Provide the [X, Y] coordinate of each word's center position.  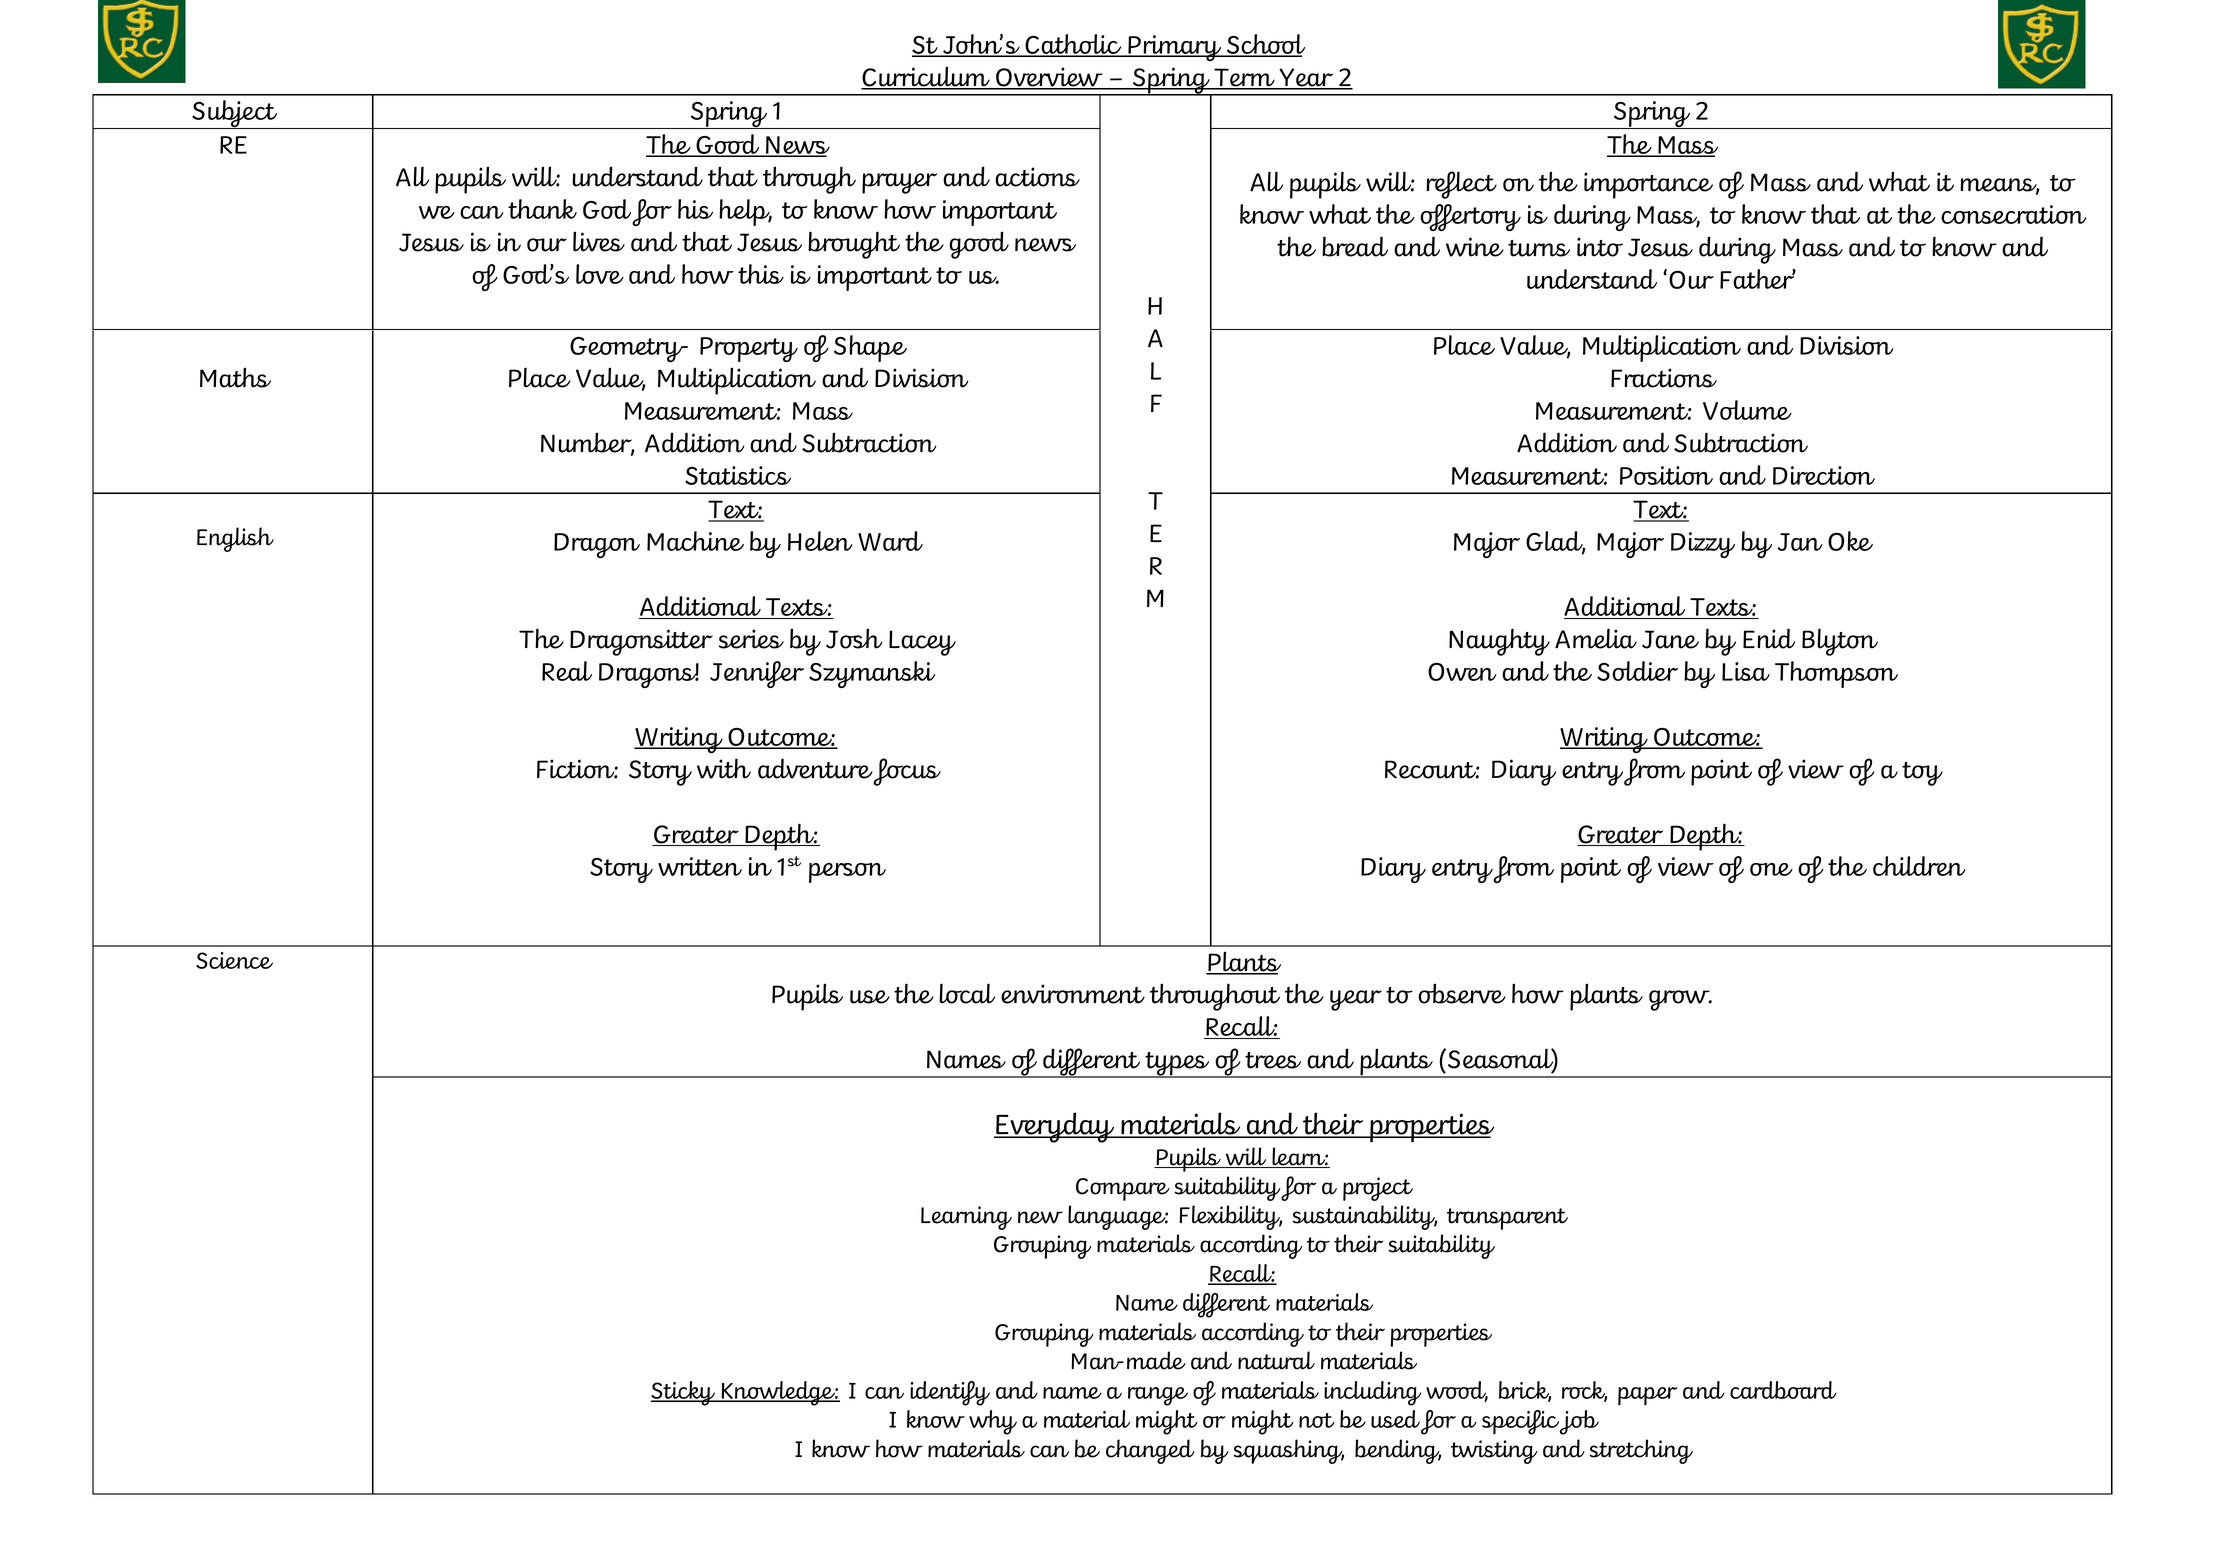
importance [1648, 185]
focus [907, 772]
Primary [1175, 48]
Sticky [684, 1393]
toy [1922, 774]
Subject [235, 114]
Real [567, 671]
